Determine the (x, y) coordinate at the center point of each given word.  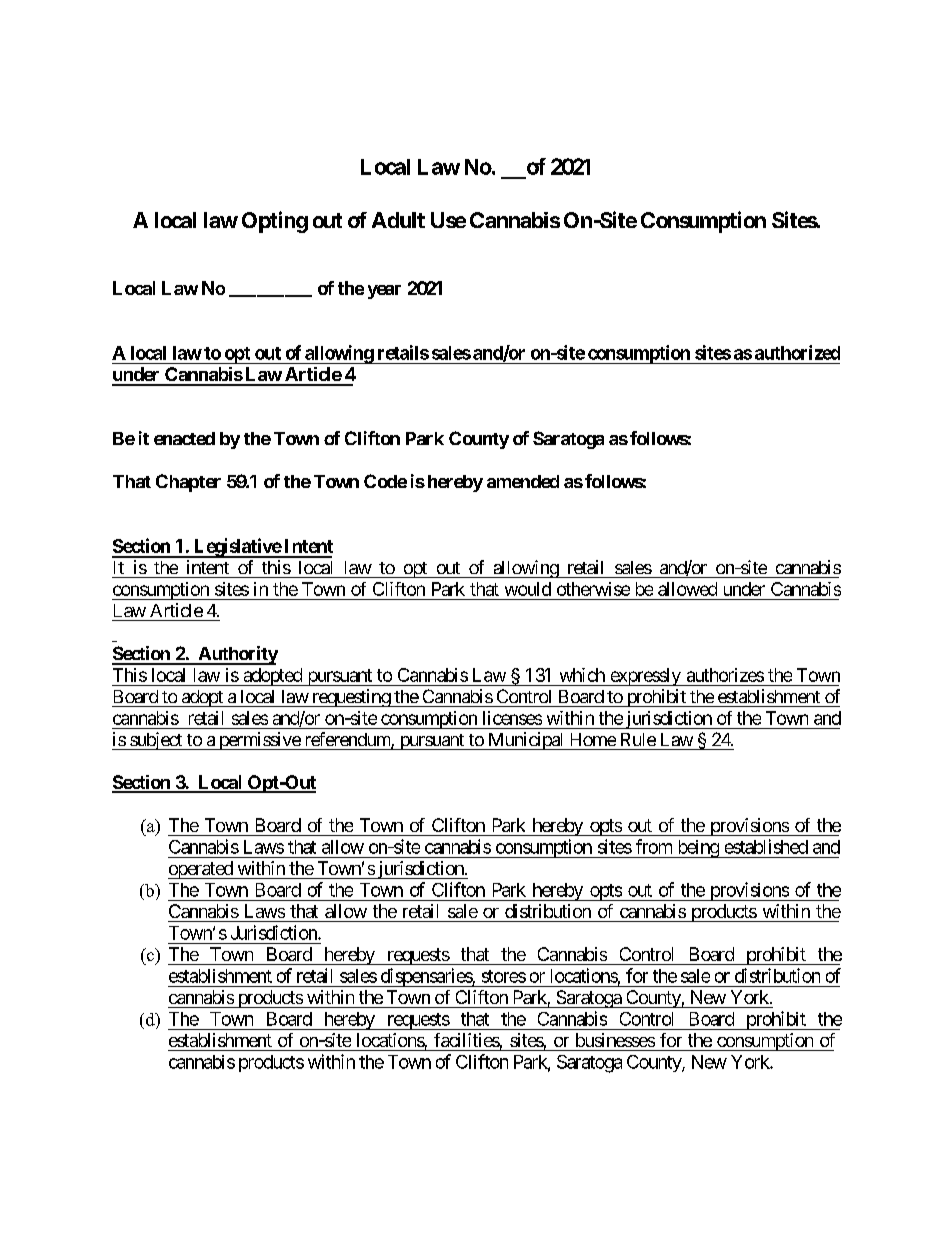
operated (201, 870)
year (384, 292)
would (528, 589)
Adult (398, 220)
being (698, 849)
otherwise (593, 589)
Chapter (188, 483)
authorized (797, 352)
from (654, 846)
